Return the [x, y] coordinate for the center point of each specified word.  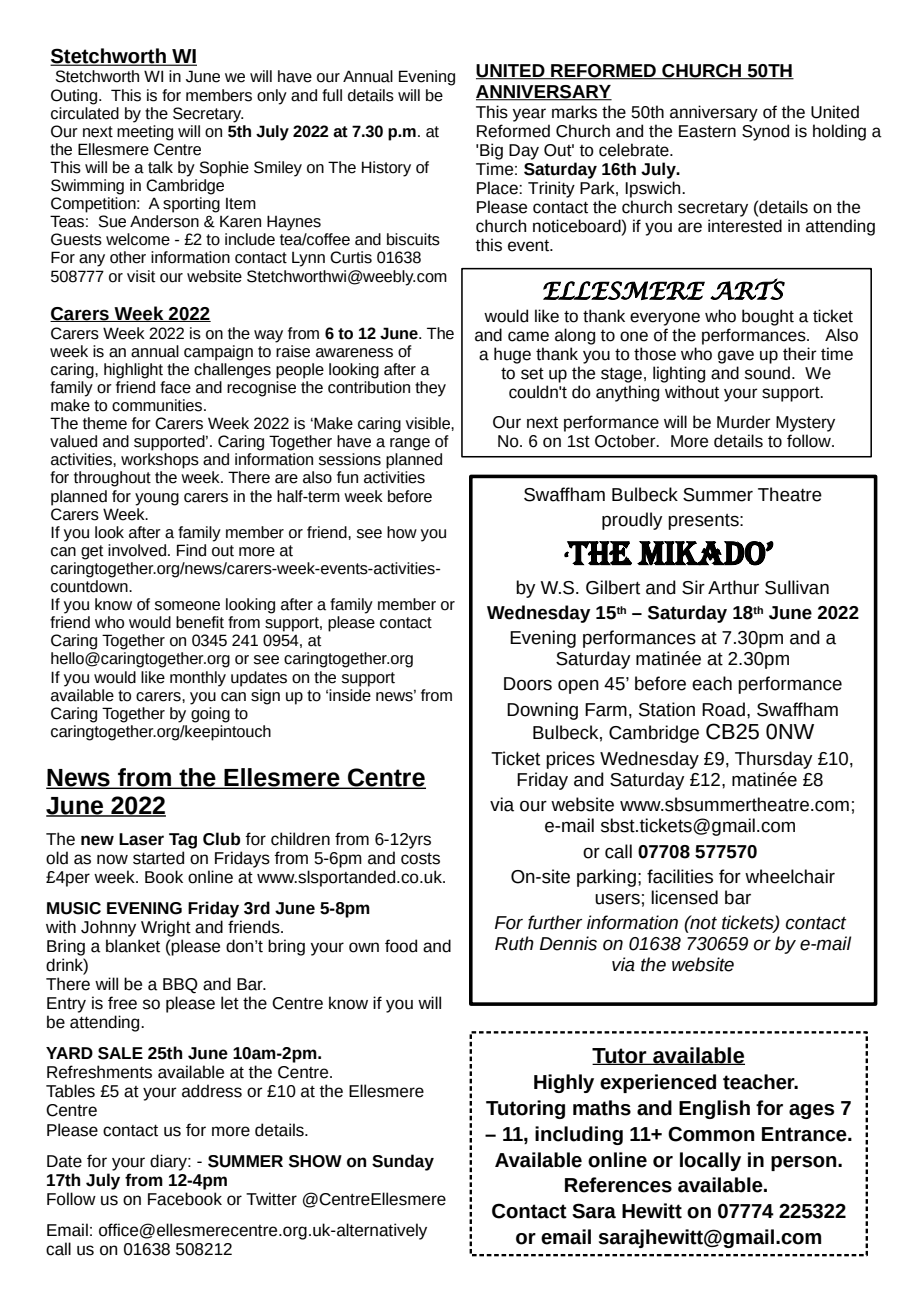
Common [711, 1134]
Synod [765, 132]
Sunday [403, 1162]
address [212, 1091]
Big [491, 151]
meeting [145, 131]
